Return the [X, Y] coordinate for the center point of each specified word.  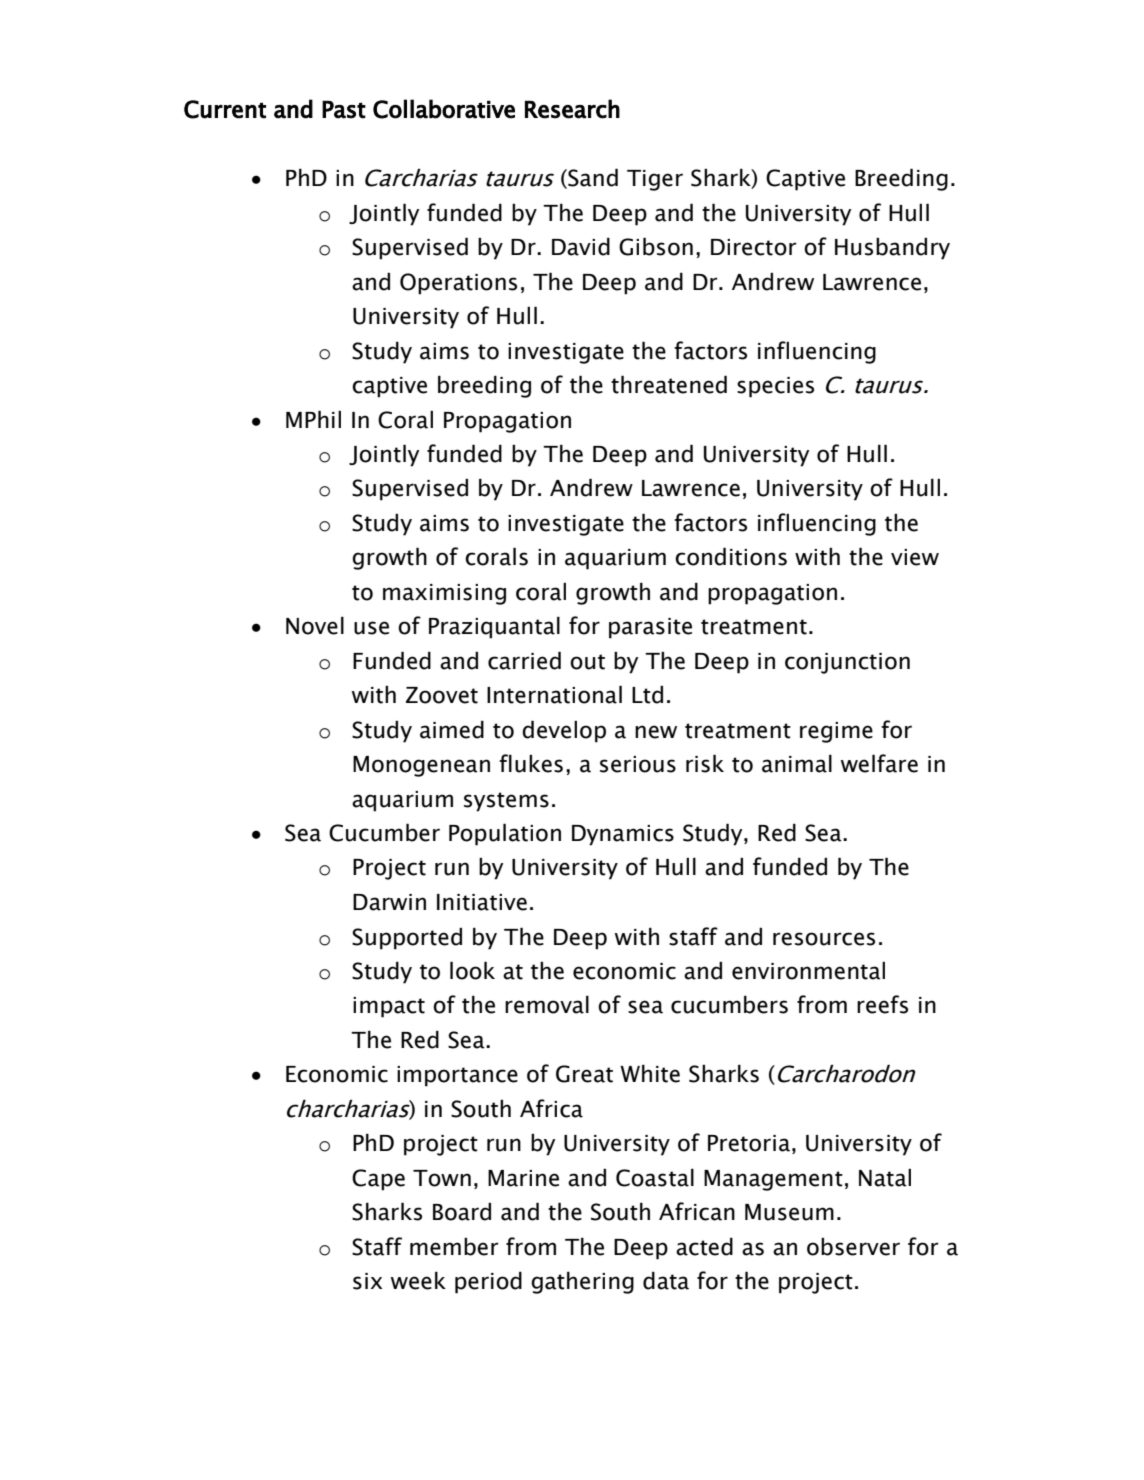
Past [344, 109]
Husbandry [892, 249]
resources [824, 939]
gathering [582, 1282]
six [367, 1281]
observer [853, 1247]
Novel [315, 625]
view [915, 557]
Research [572, 109]
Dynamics [623, 835]
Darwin [389, 902]
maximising [444, 594]
